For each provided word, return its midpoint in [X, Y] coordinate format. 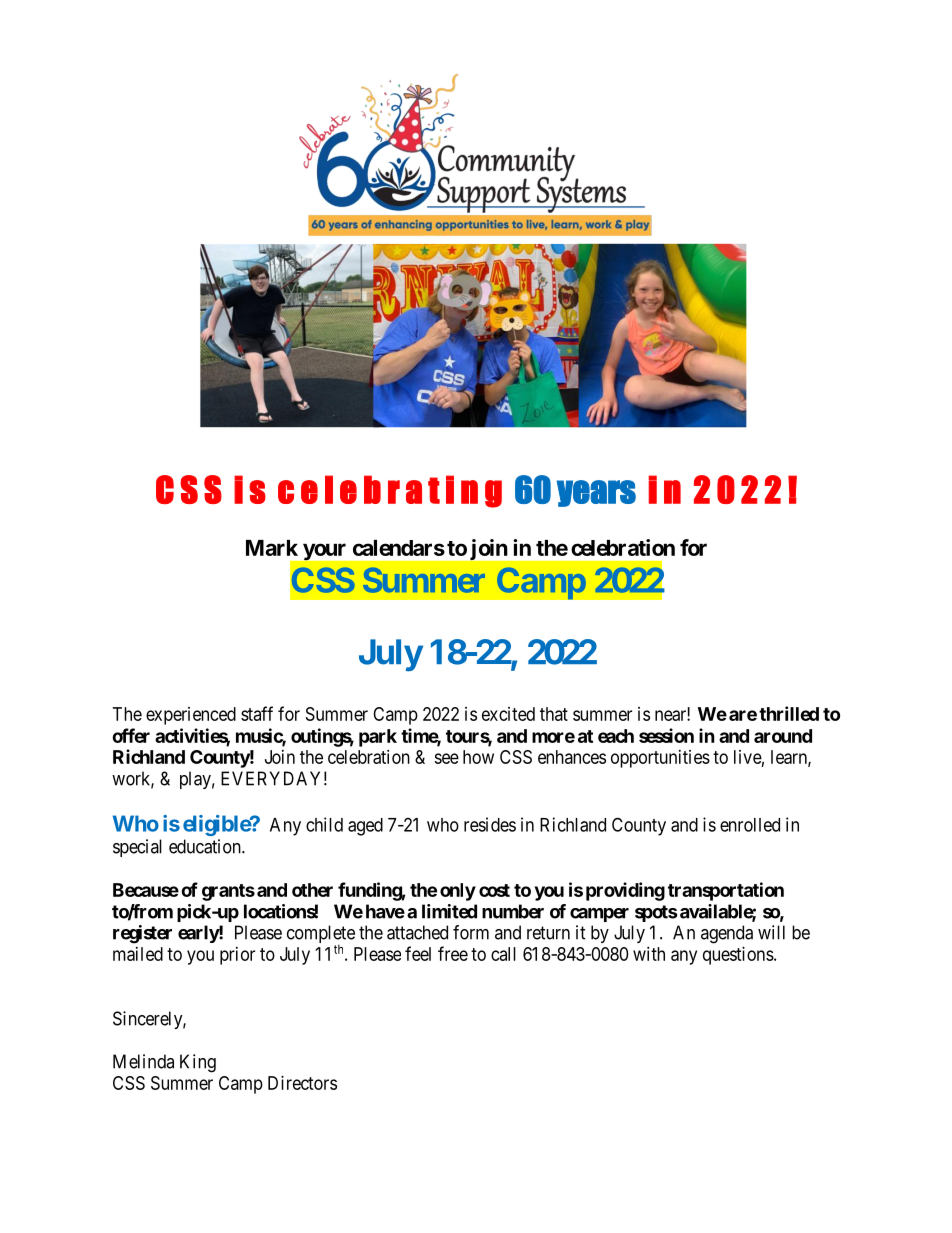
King [198, 1063]
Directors [302, 1083]
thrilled [789, 713]
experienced [191, 716]
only [458, 892]
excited [508, 714]
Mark [272, 548]
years [596, 493]
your [324, 552]
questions [738, 956]
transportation [726, 891]
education [206, 846]
